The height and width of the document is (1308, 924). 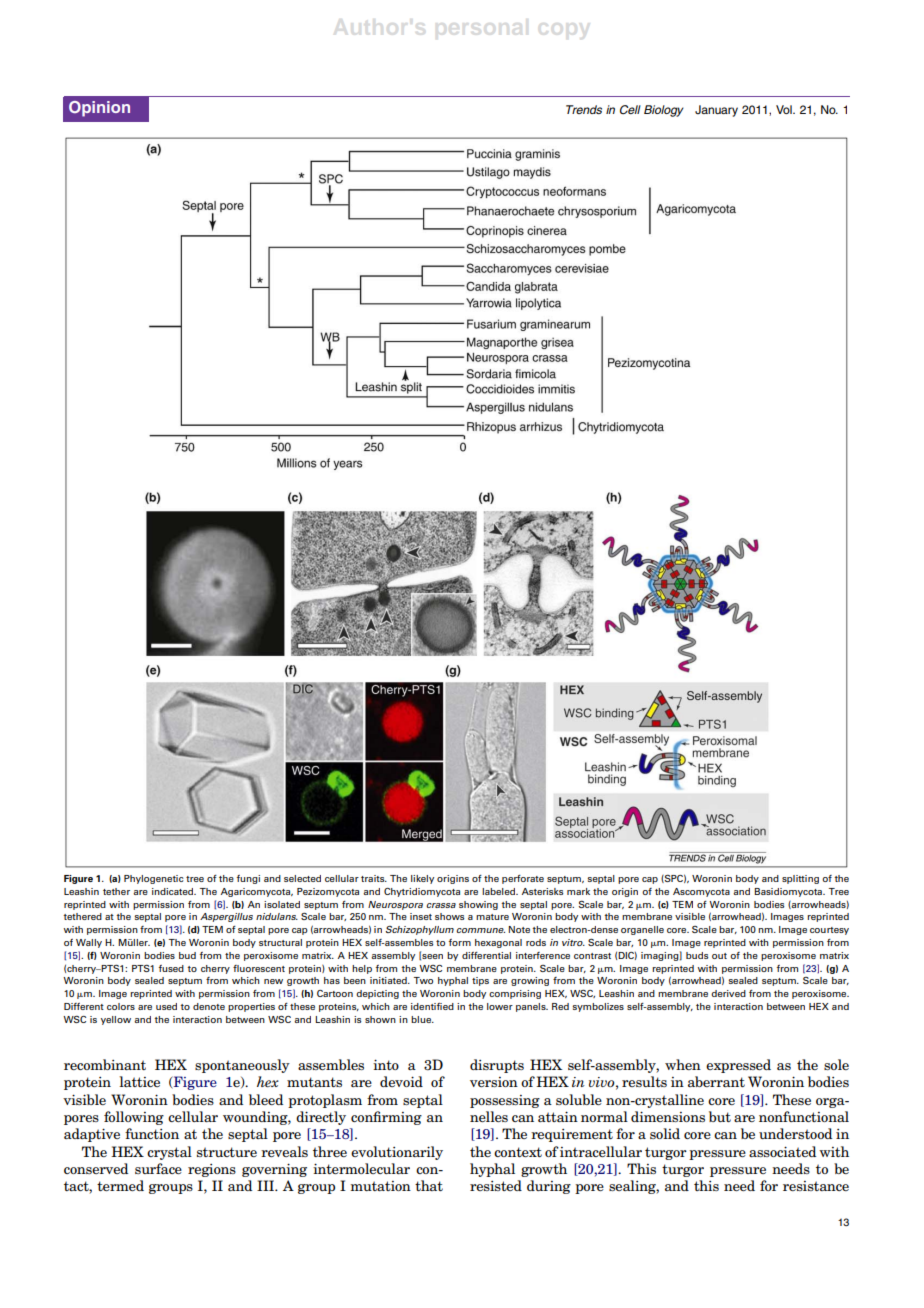 What do you see at coordinates (422, 879) in the document?
I see `likely` at bounding box center [422, 879].
